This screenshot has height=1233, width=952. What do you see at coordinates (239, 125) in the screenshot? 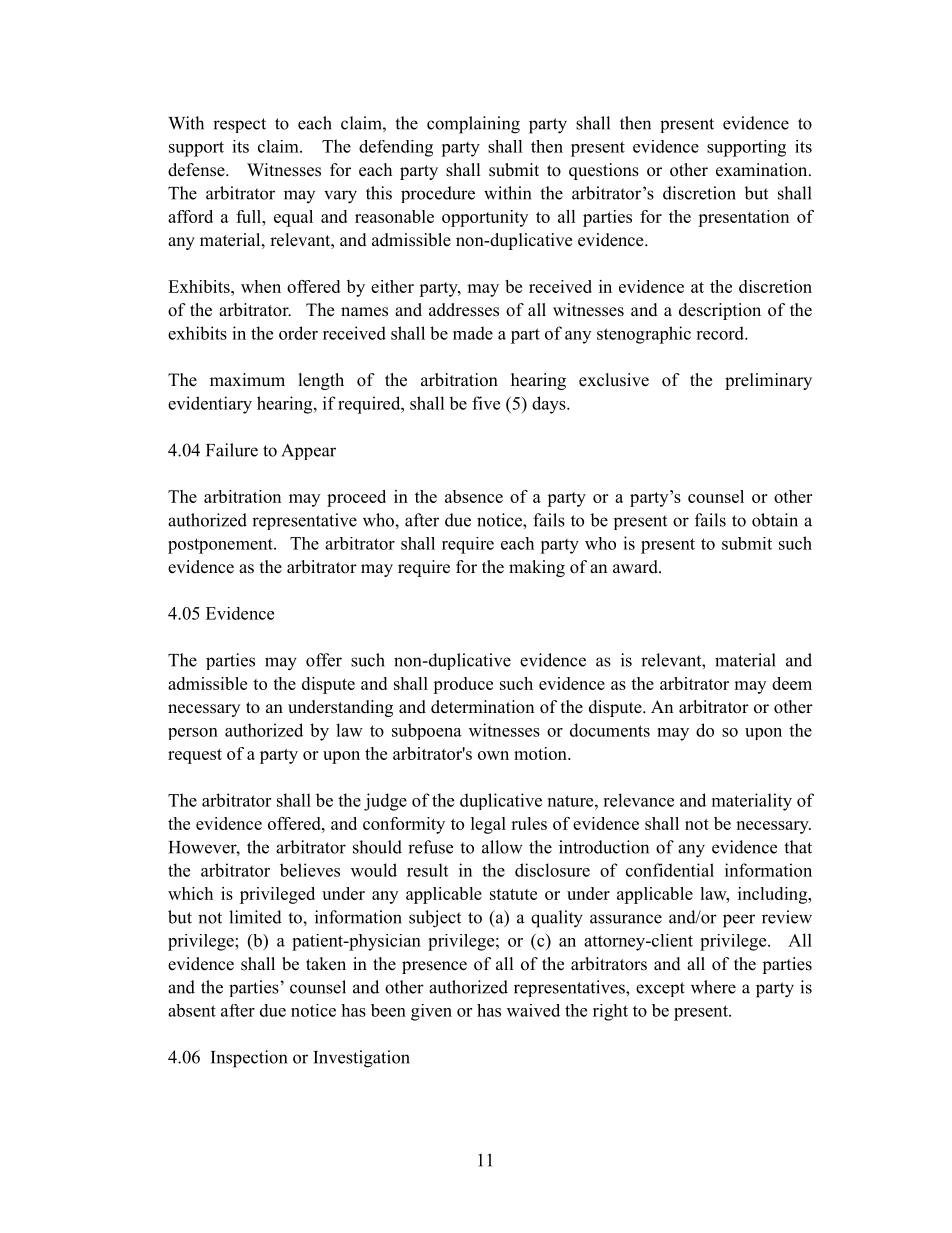
I see `respect` at bounding box center [239, 125].
